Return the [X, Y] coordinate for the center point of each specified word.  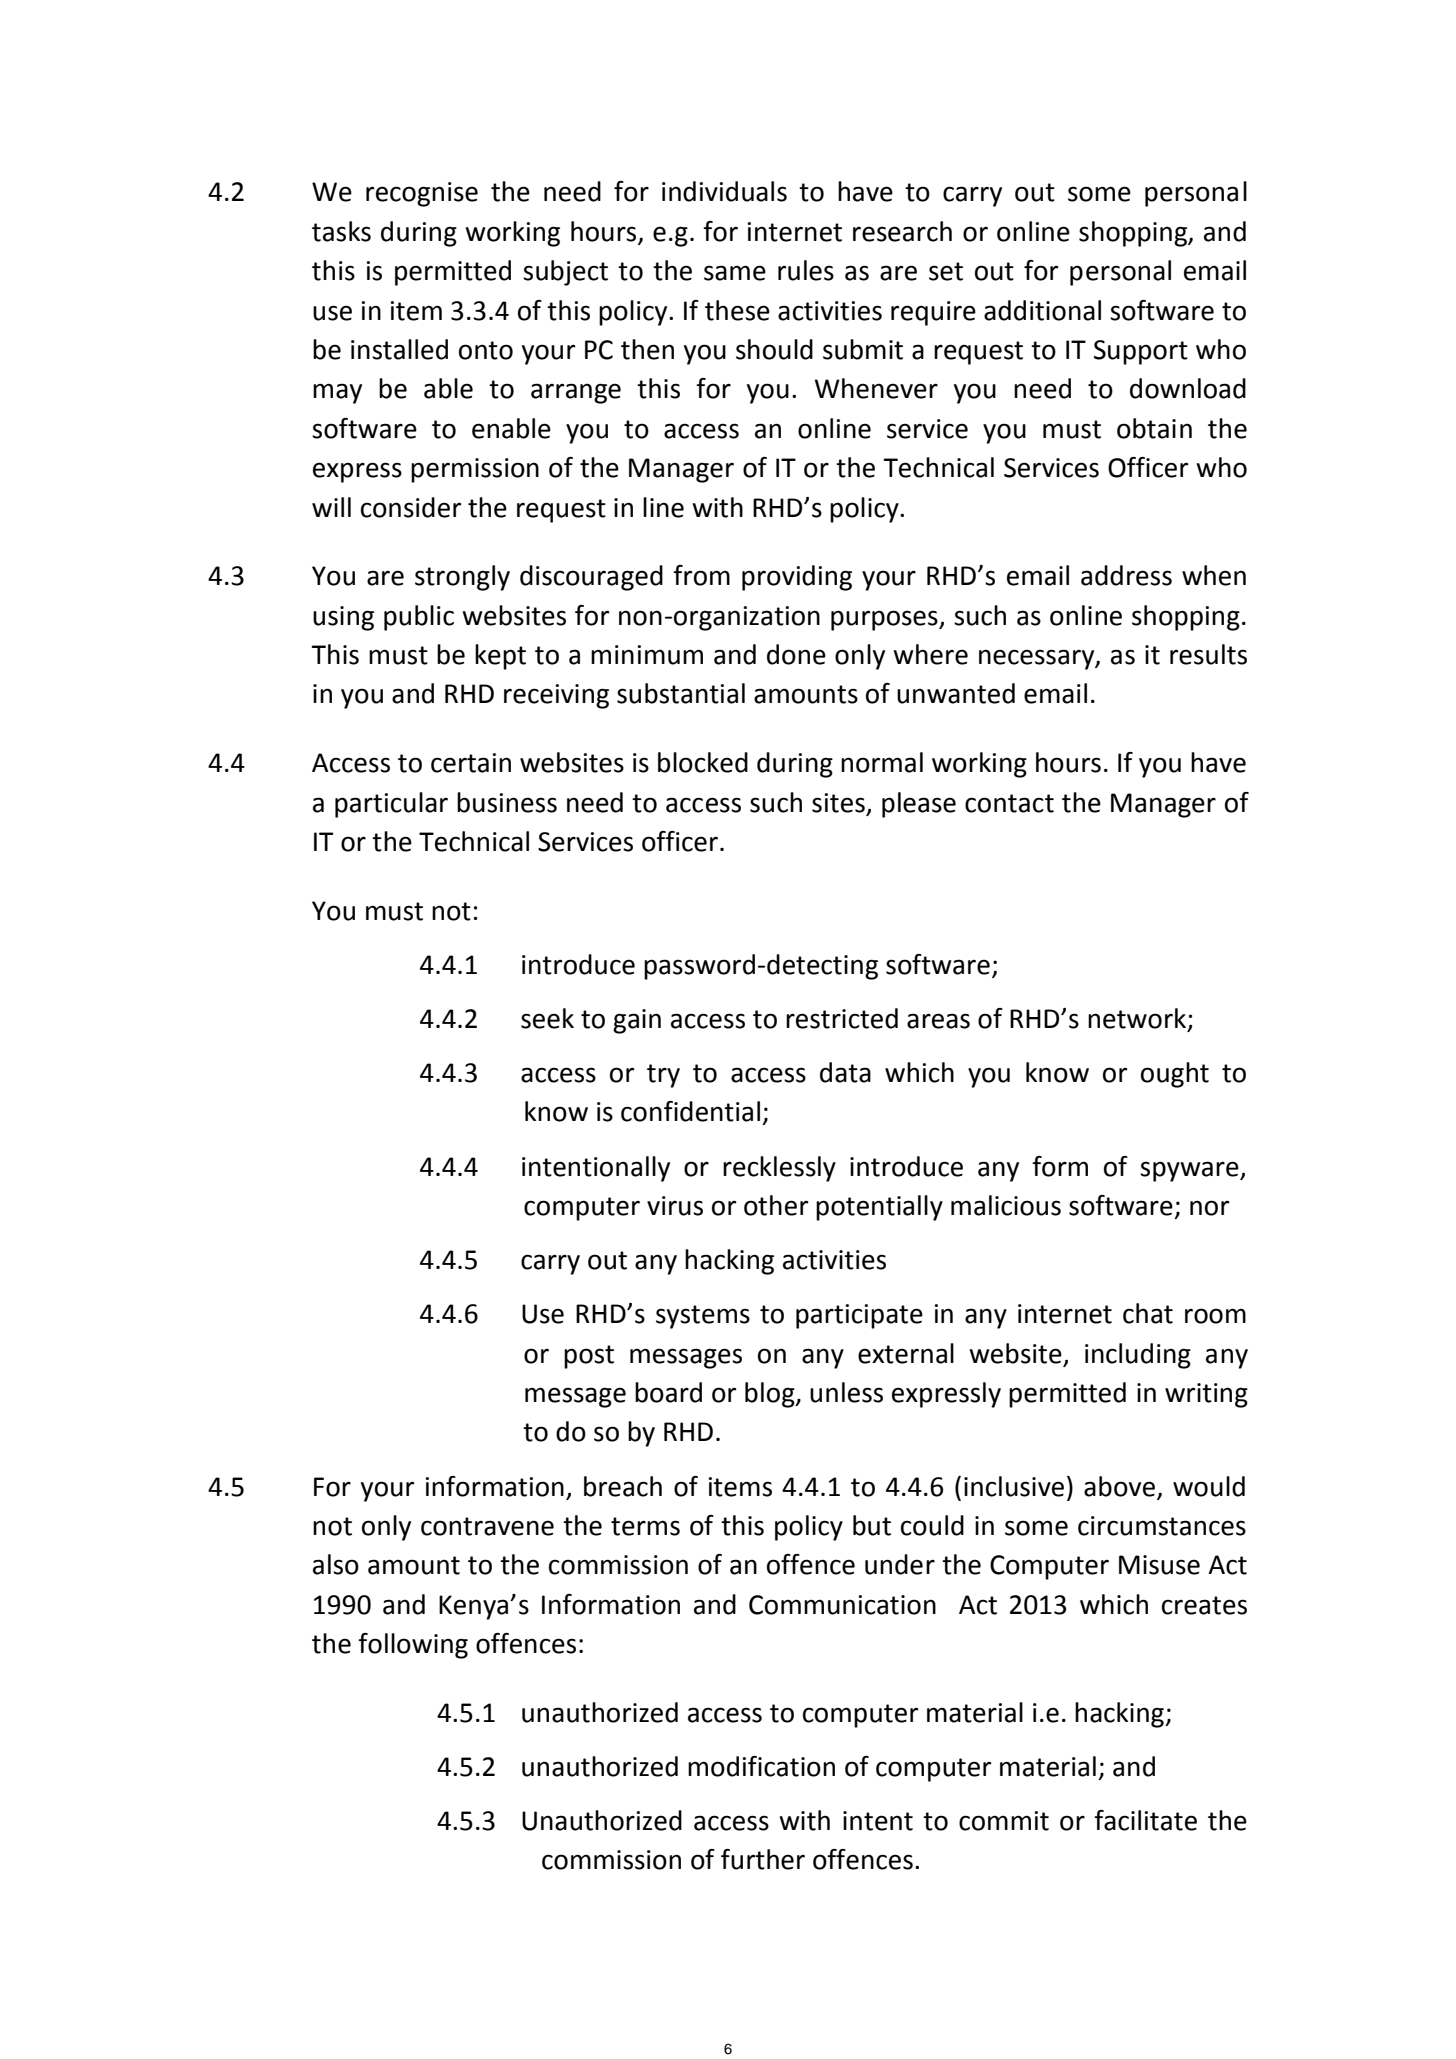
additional [1042, 310]
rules [806, 270]
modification [761, 1766]
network [1138, 1019]
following [413, 1646]
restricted [842, 1018]
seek [547, 1018]
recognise [422, 194]
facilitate [1145, 1820]
